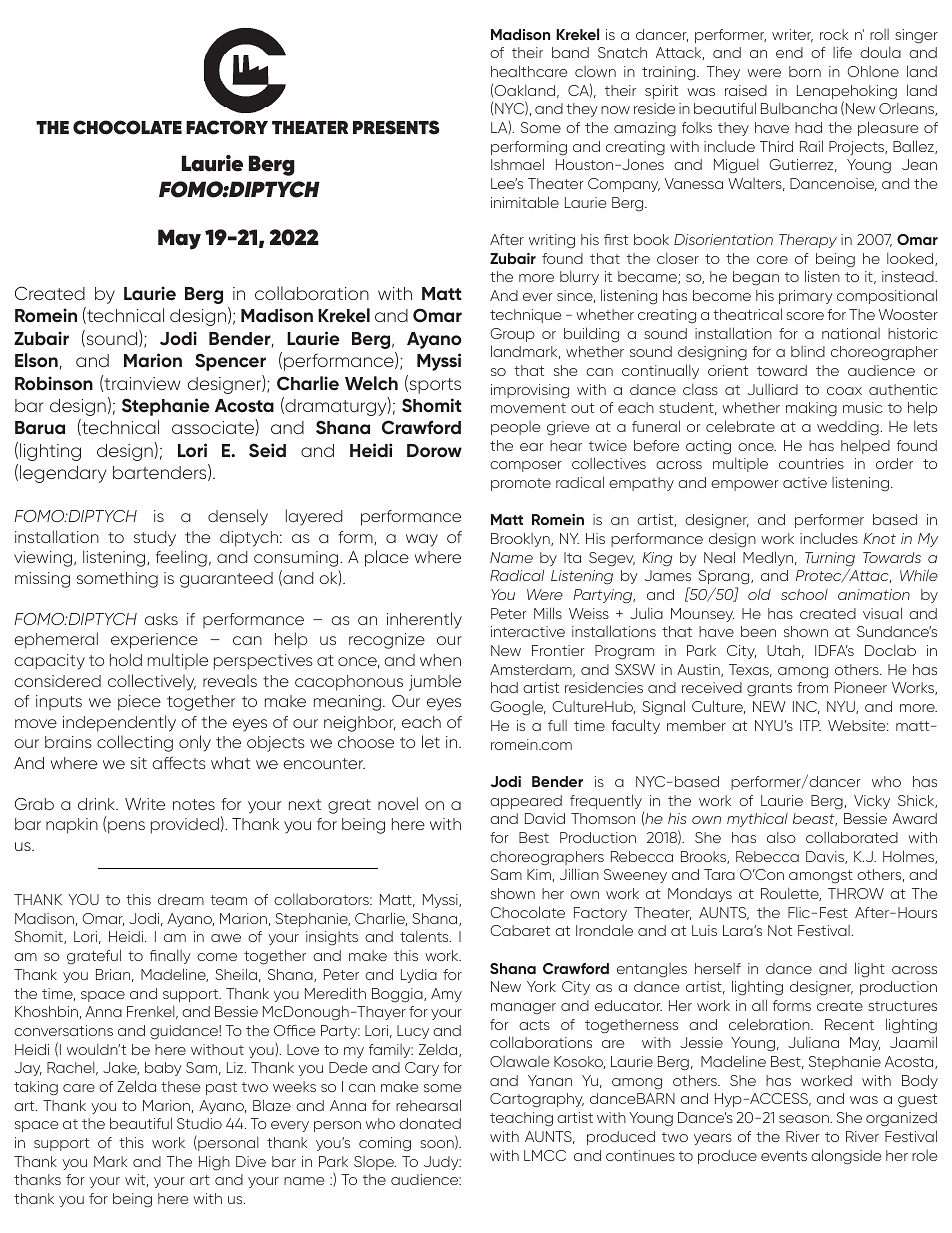 The height and width of the screenshot is (1233, 952). I want to click on appeared, so click(526, 802).
